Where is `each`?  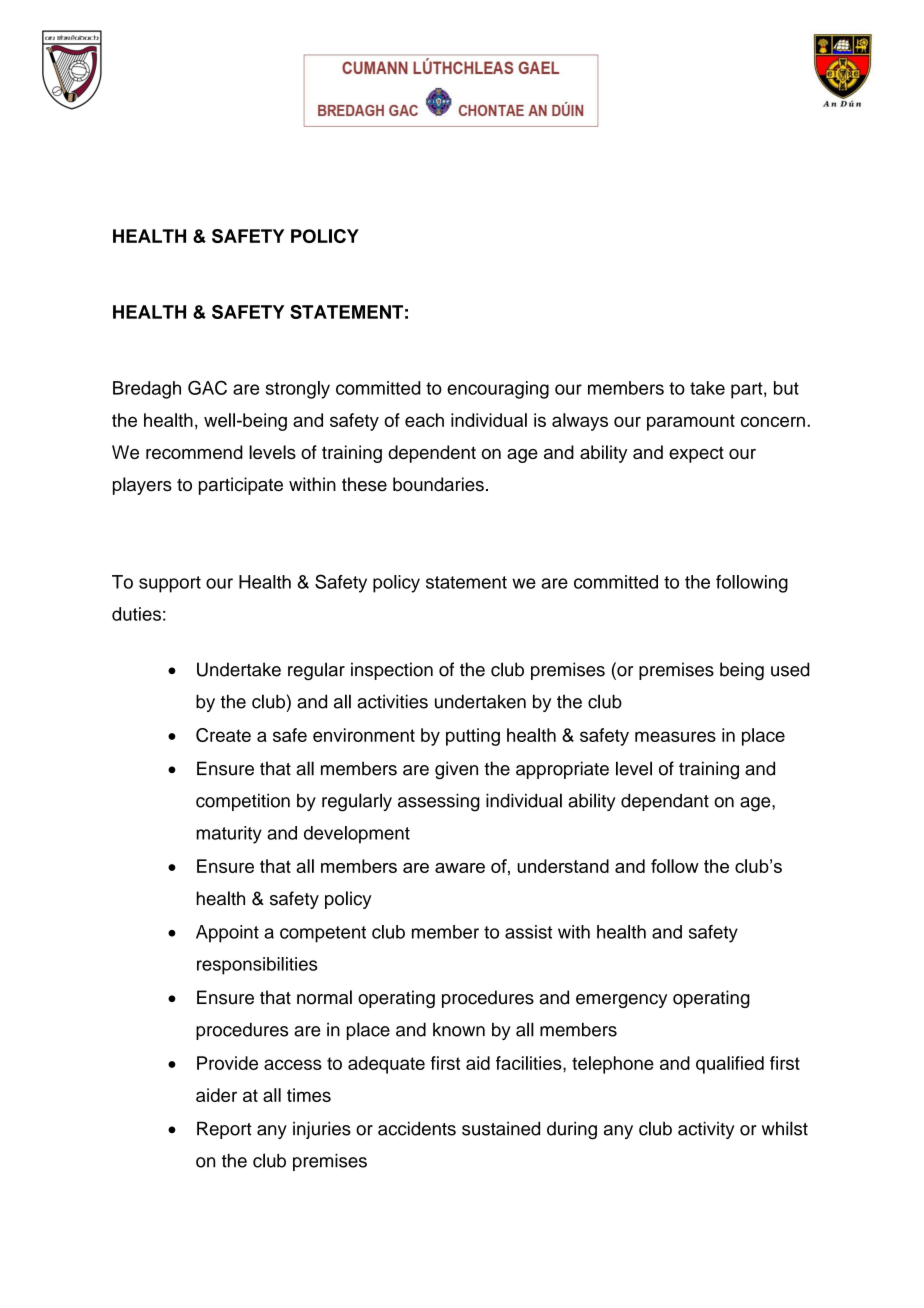 each is located at coordinates (424, 420).
